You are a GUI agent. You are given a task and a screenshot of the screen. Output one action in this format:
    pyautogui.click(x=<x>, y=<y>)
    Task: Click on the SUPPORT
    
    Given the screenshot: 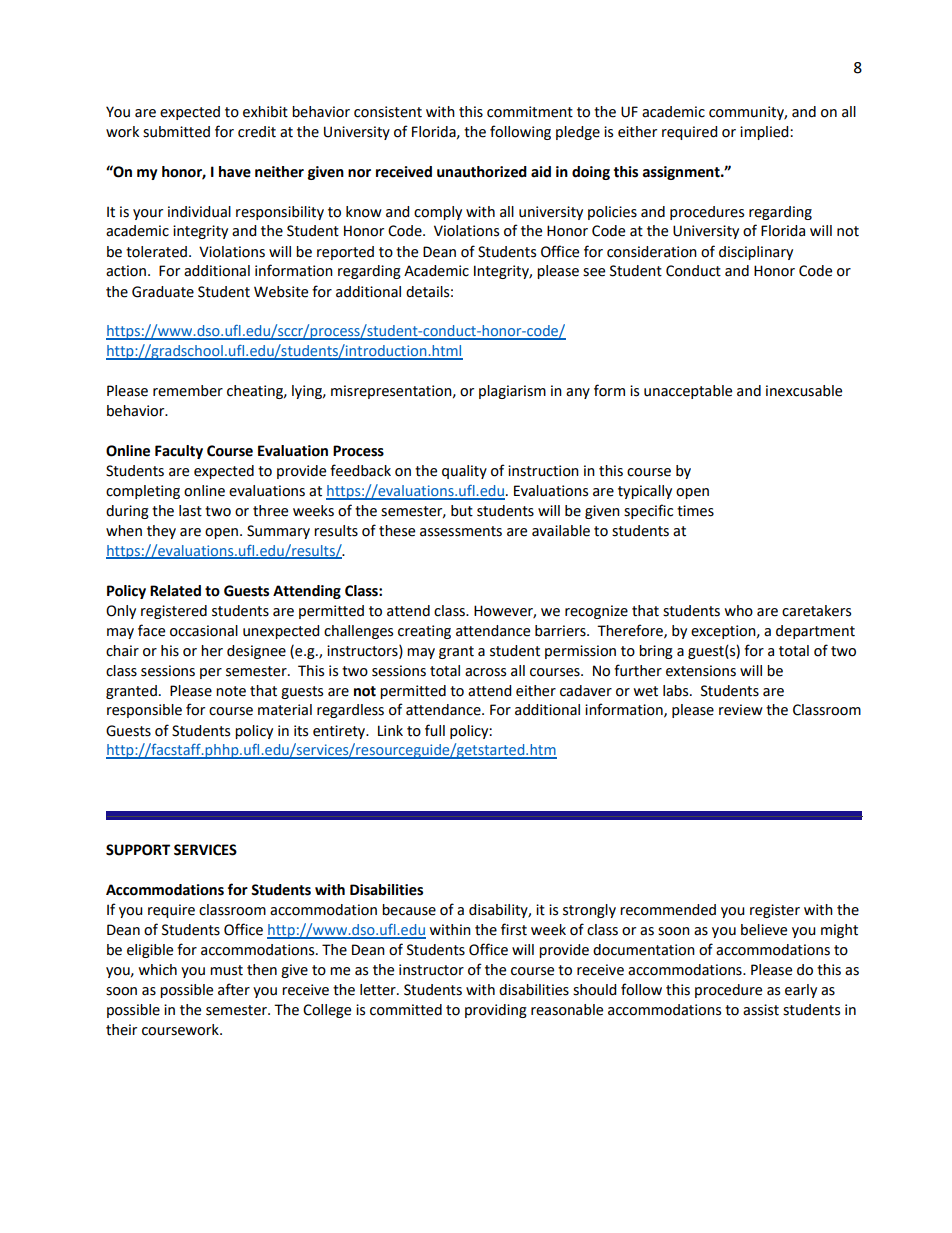 What is the action you would take?
    pyautogui.click(x=138, y=850)
